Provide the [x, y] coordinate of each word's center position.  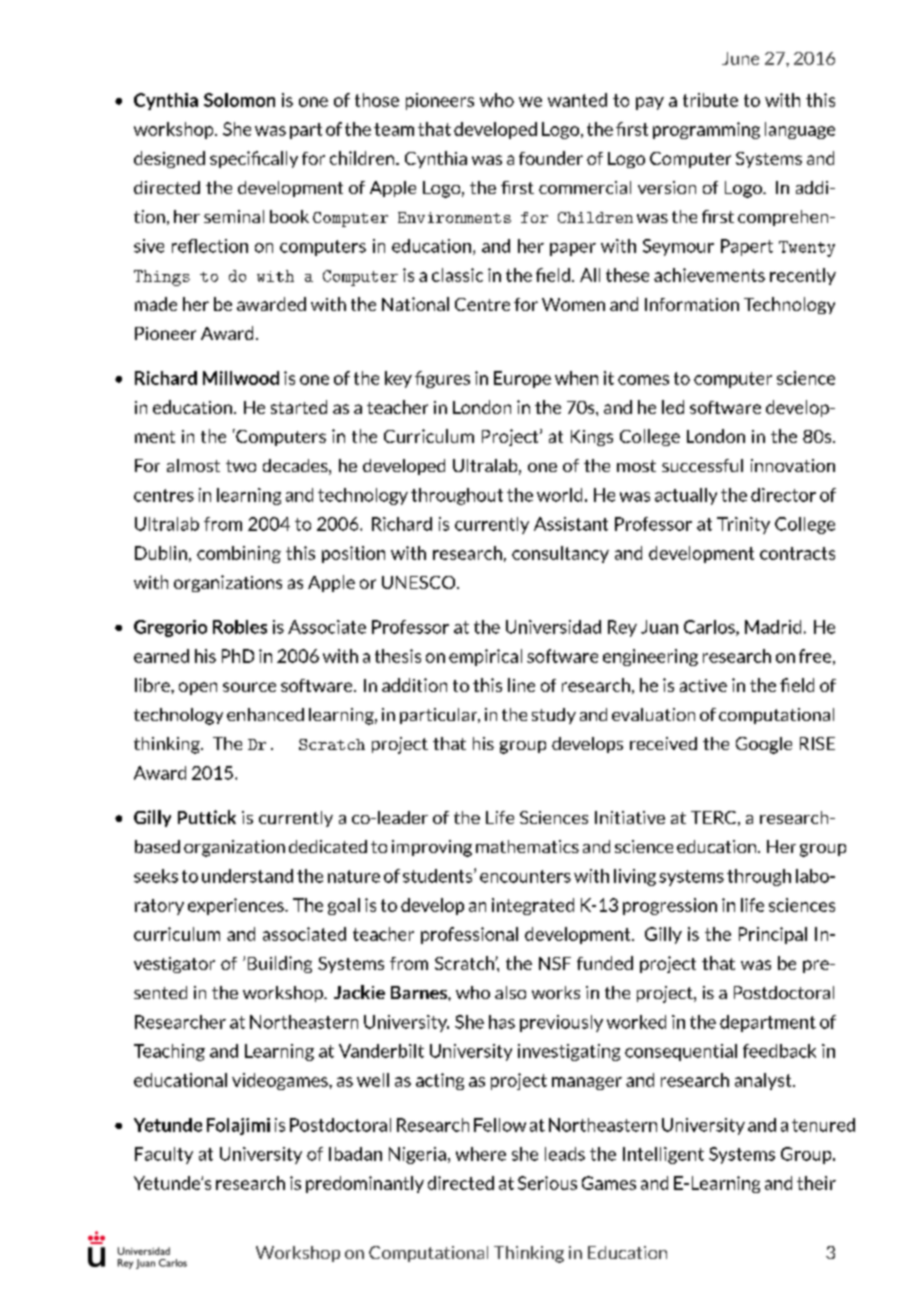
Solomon [239, 100]
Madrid [773, 627]
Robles [240, 627]
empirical [485, 657]
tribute [710, 100]
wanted [577, 100]
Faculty [164, 1155]
